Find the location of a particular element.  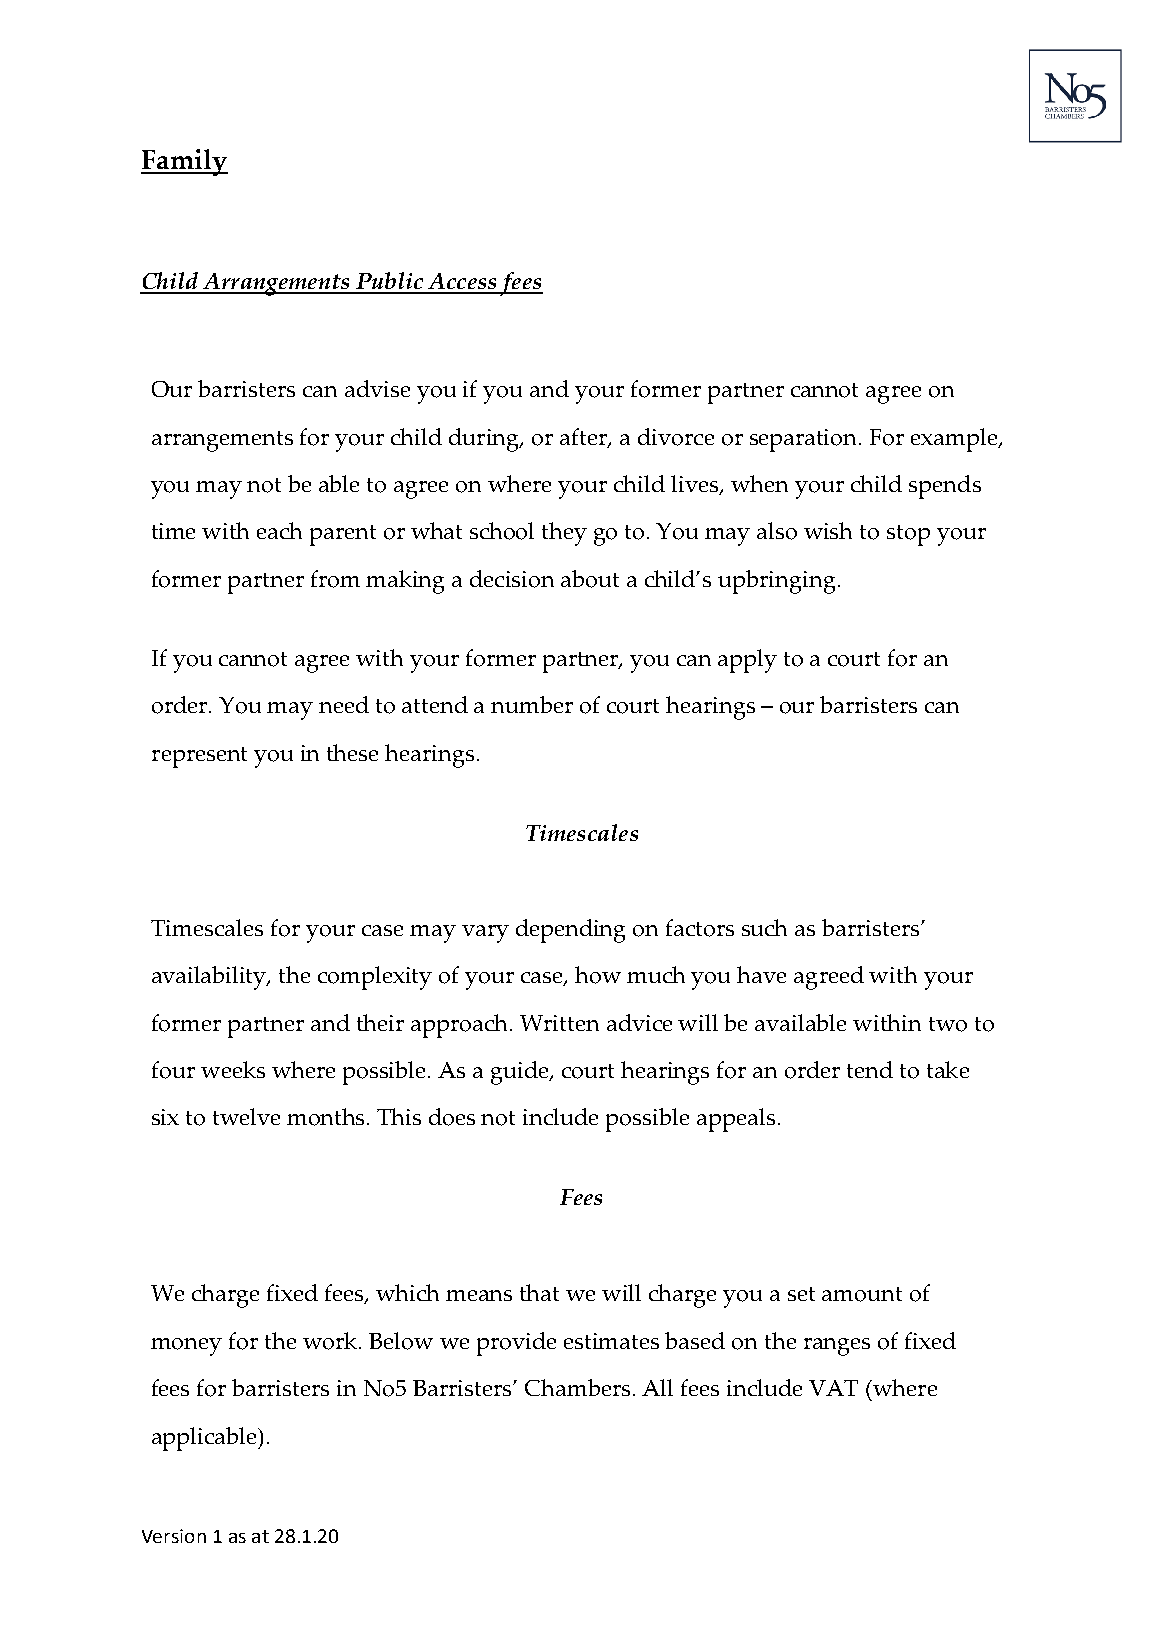

depending is located at coordinates (570, 931).
